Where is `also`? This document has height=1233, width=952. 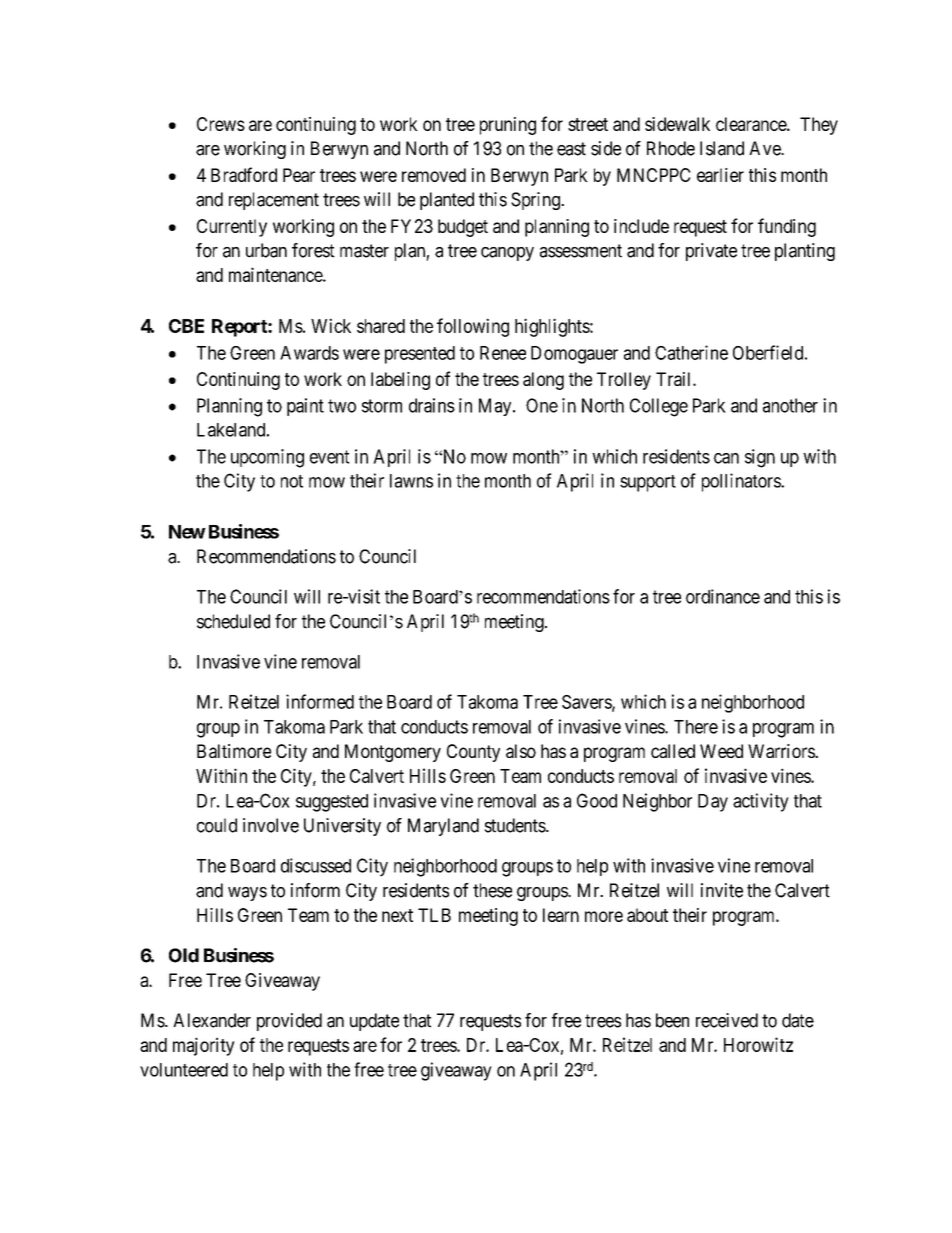 also is located at coordinates (521, 751).
